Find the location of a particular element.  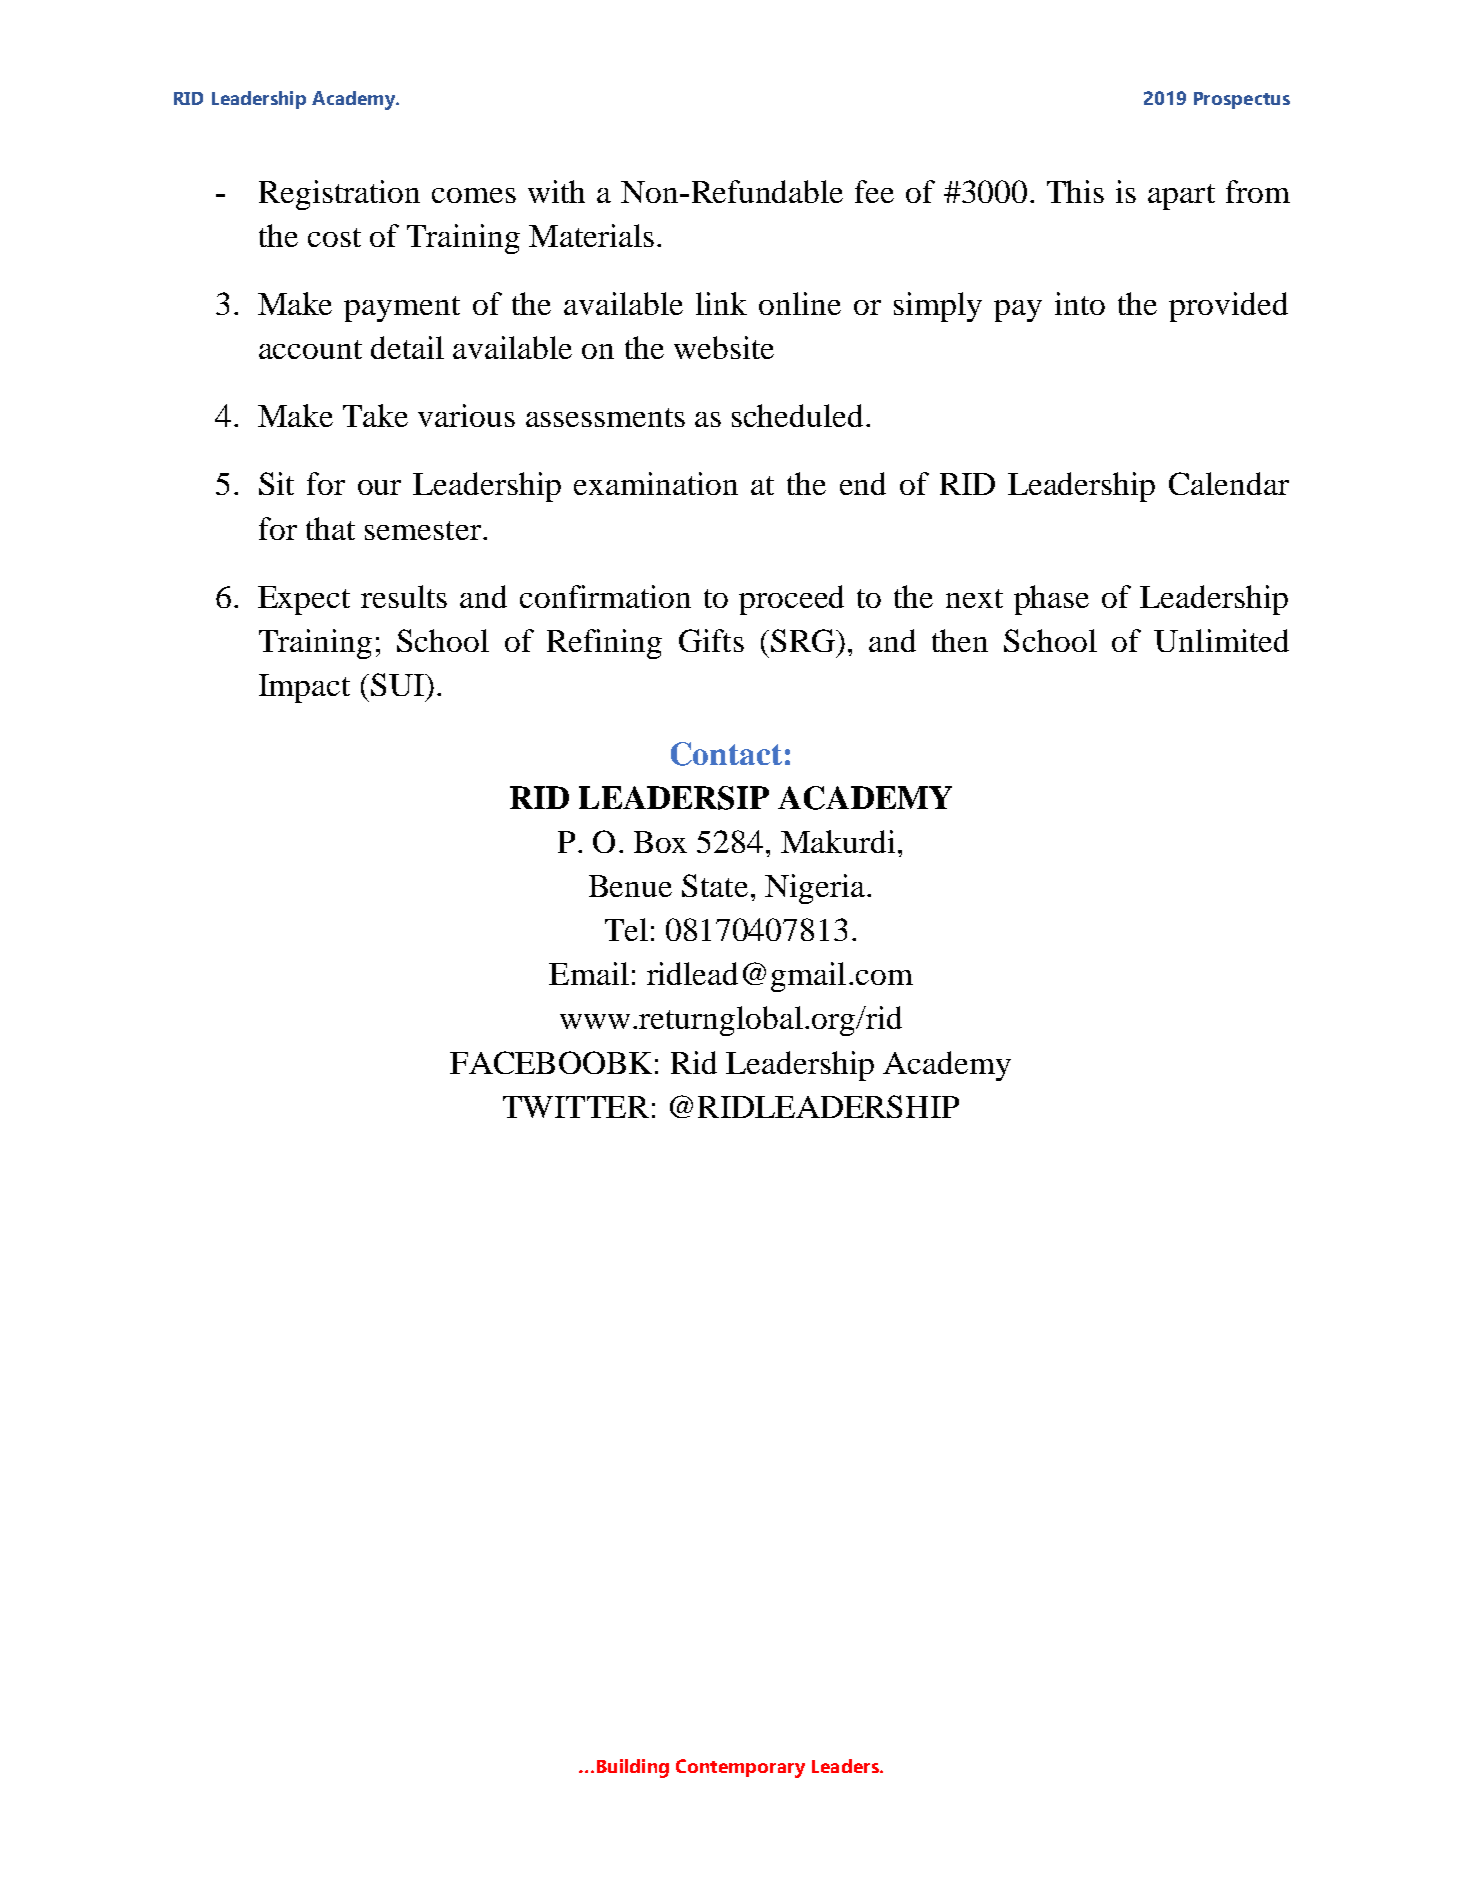

Email is located at coordinates (589, 973).
